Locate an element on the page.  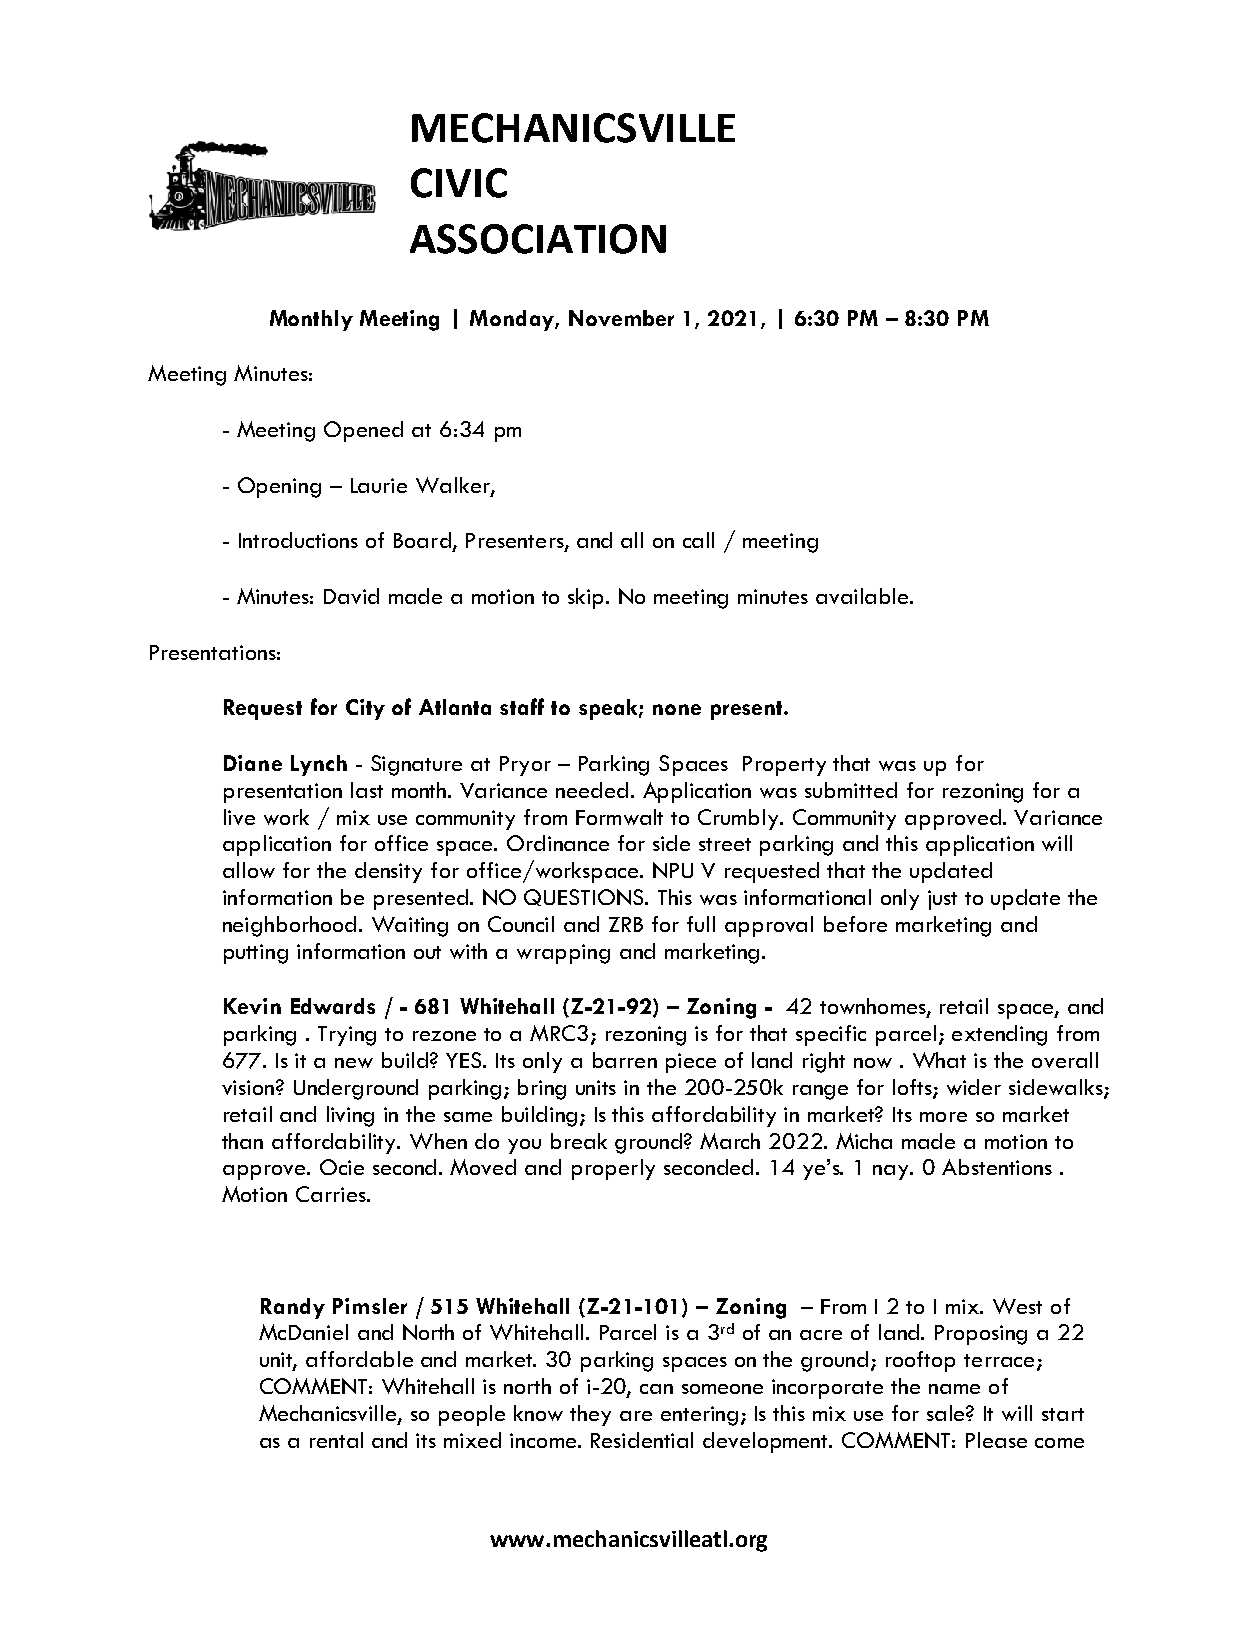
Introductions is located at coordinates (298, 540).
